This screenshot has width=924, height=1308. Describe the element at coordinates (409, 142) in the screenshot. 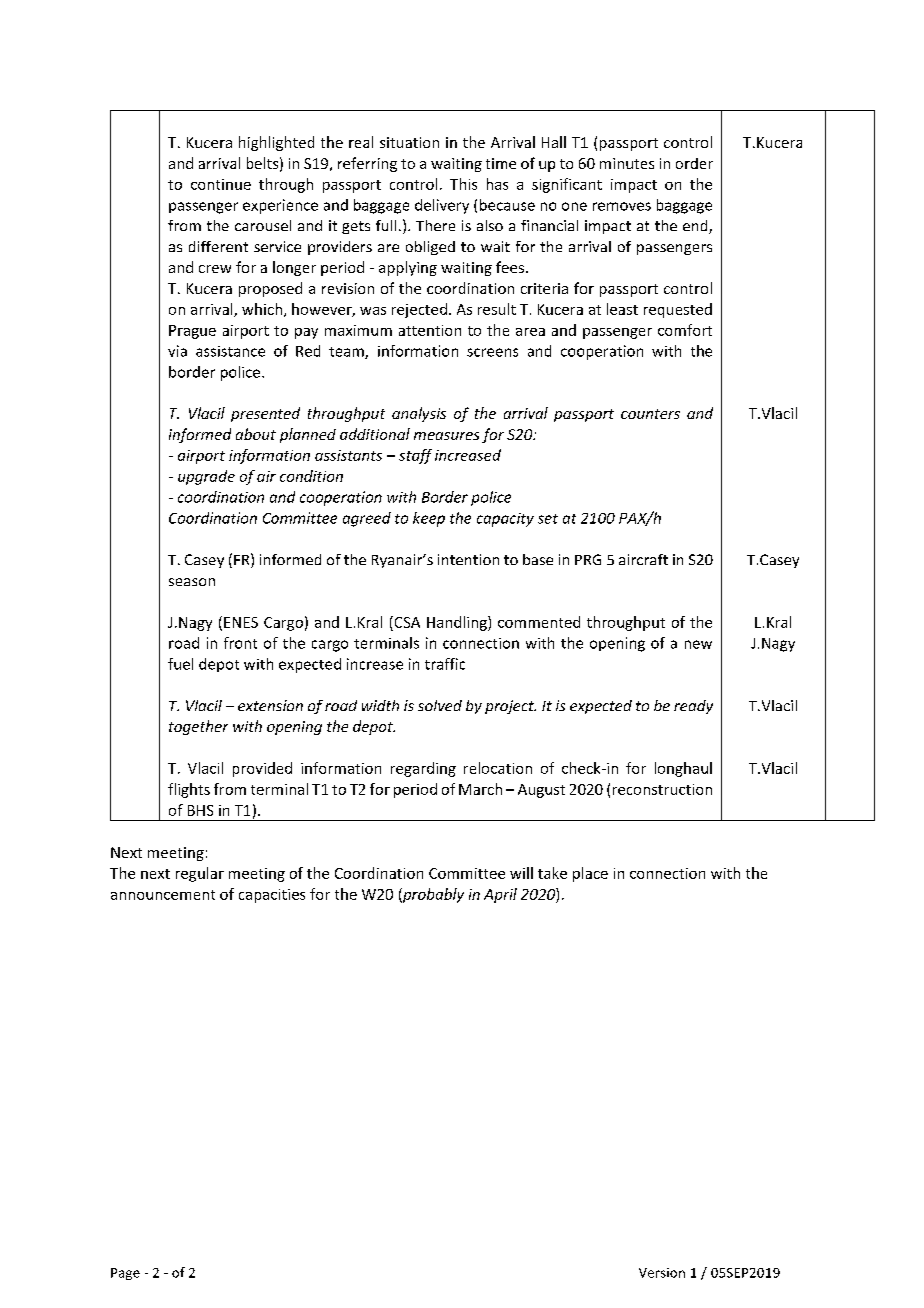

I see `situation` at that location.
